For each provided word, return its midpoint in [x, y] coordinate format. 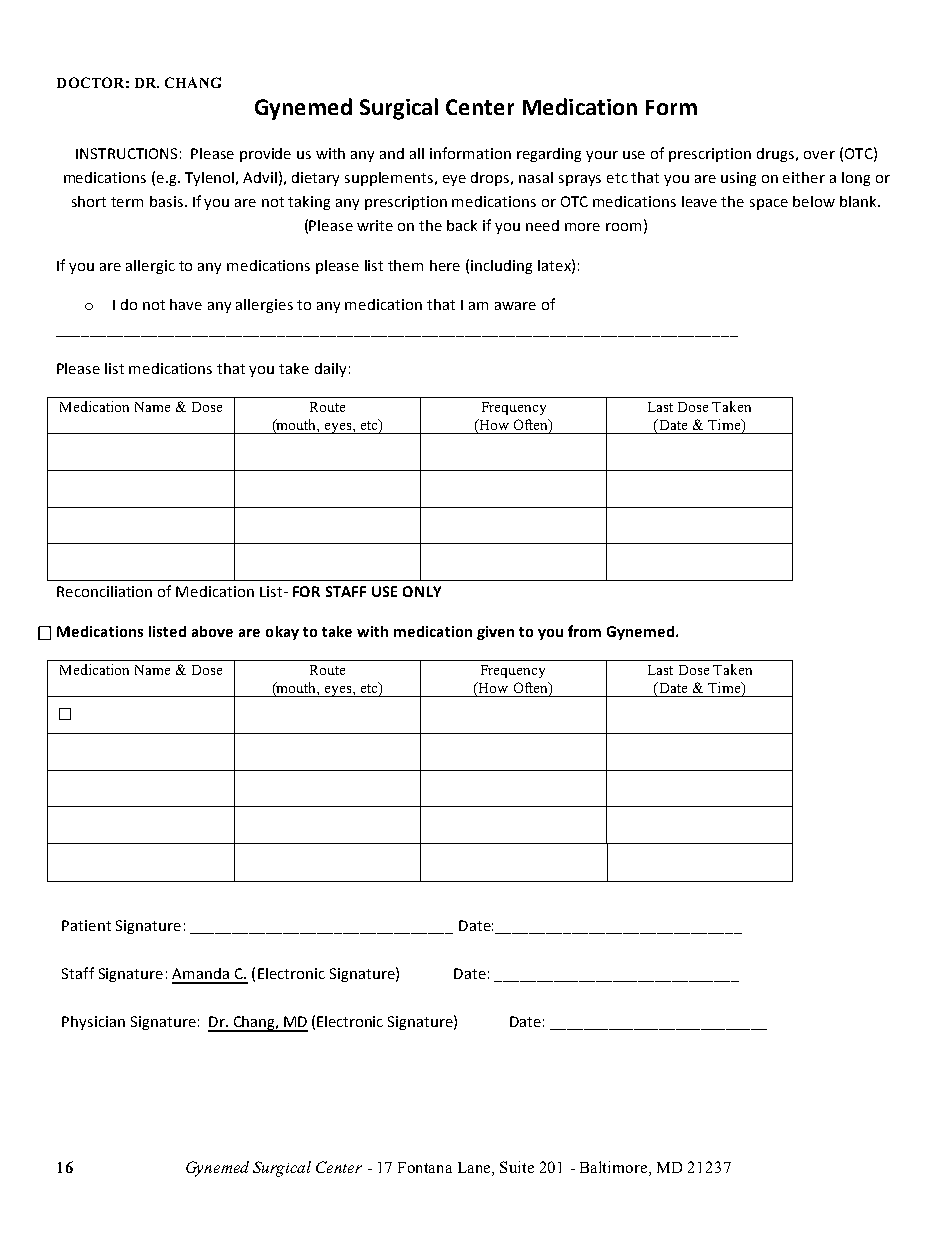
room [623, 227]
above [212, 631]
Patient [86, 925]
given [495, 633]
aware [515, 306]
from [584, 631]
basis [166, 201]
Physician [93, 1023]
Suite [517, 1167]
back [462, 225]
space [769, 204]
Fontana [425, 1167]
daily [330, 370]
